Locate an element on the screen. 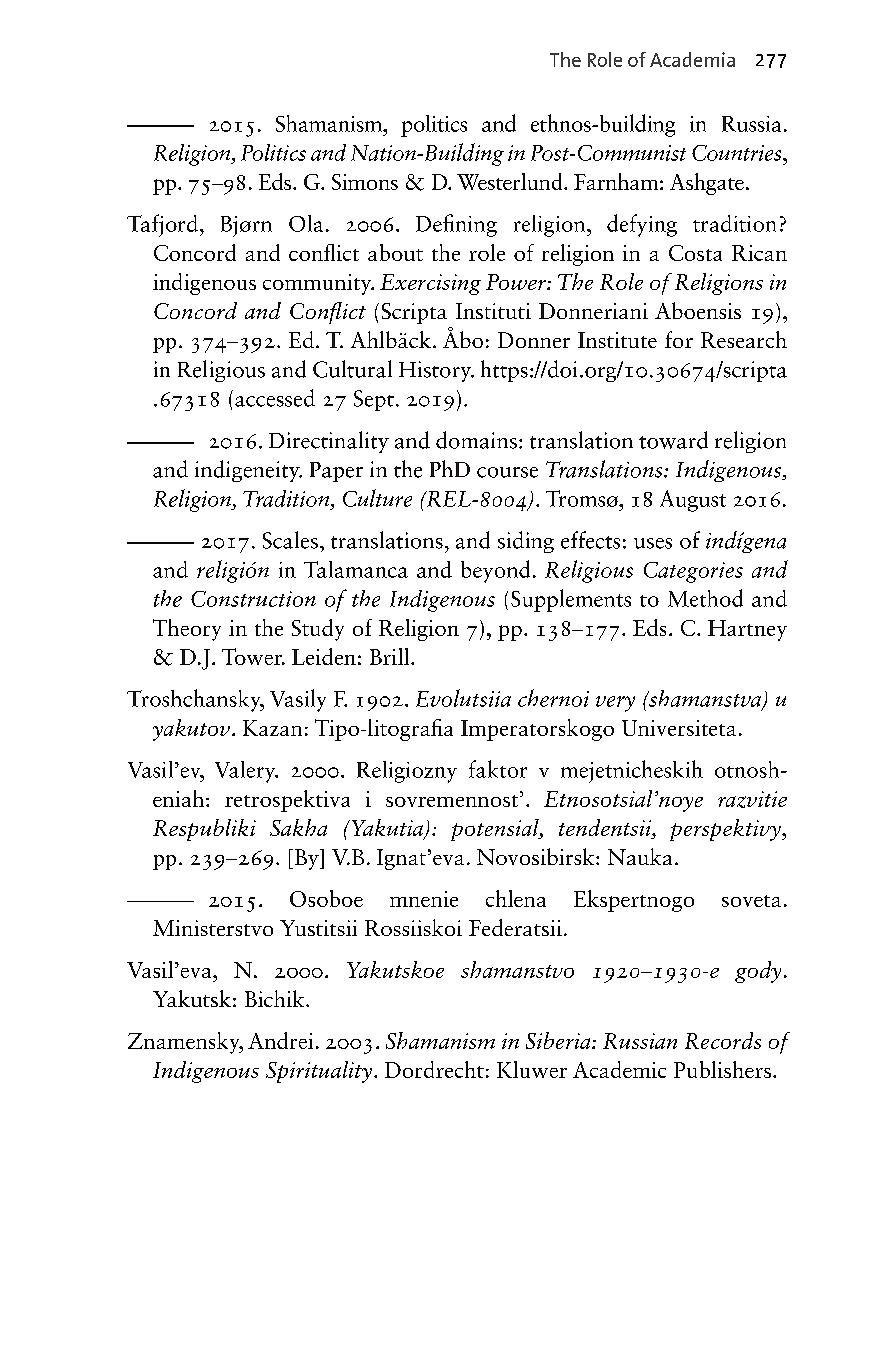 This screenshot has height=1372, width=889. Academia is located at coordinates (692, 59).
